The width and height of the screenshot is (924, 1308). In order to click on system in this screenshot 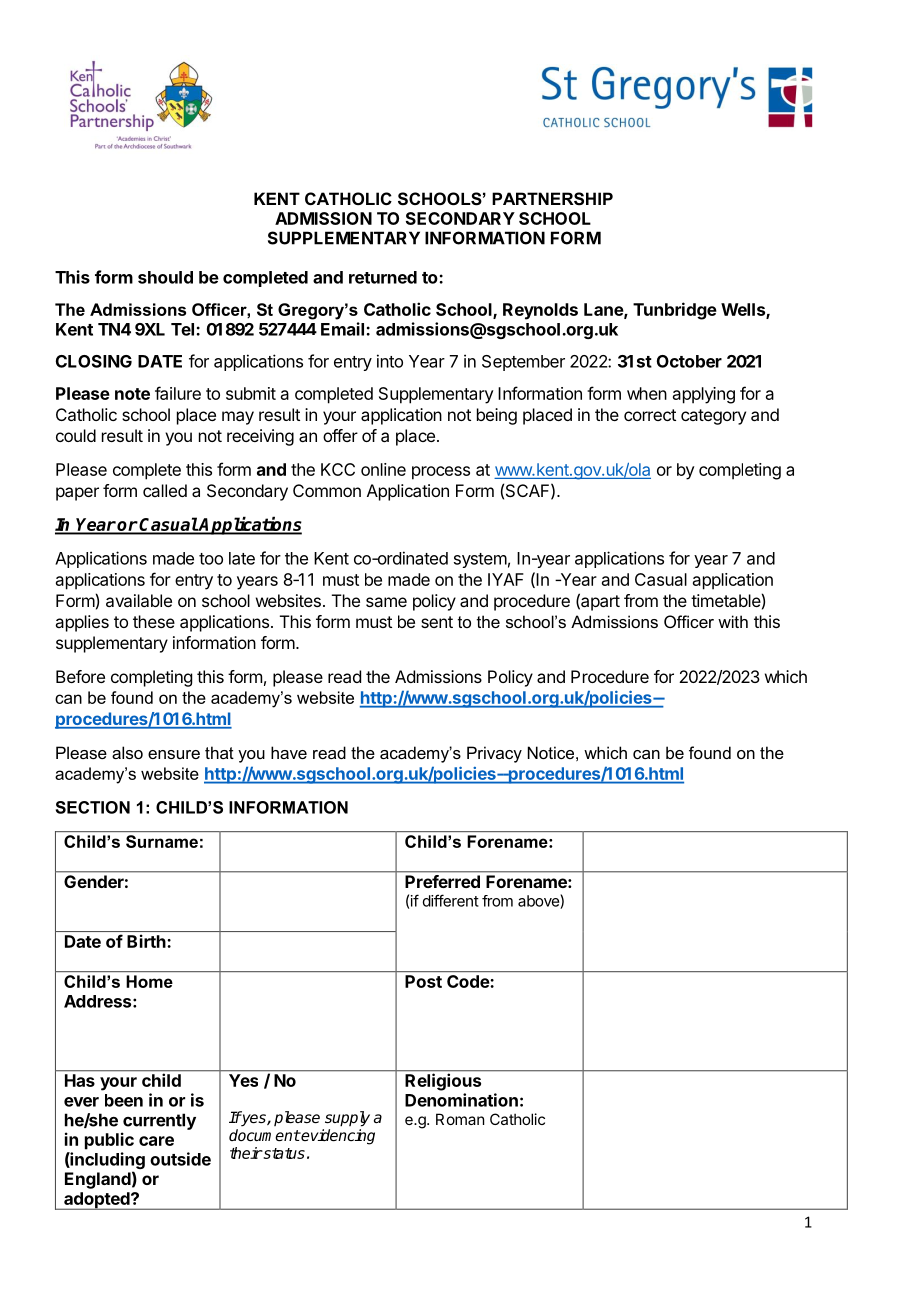, I will do `click(480, 560)`.
